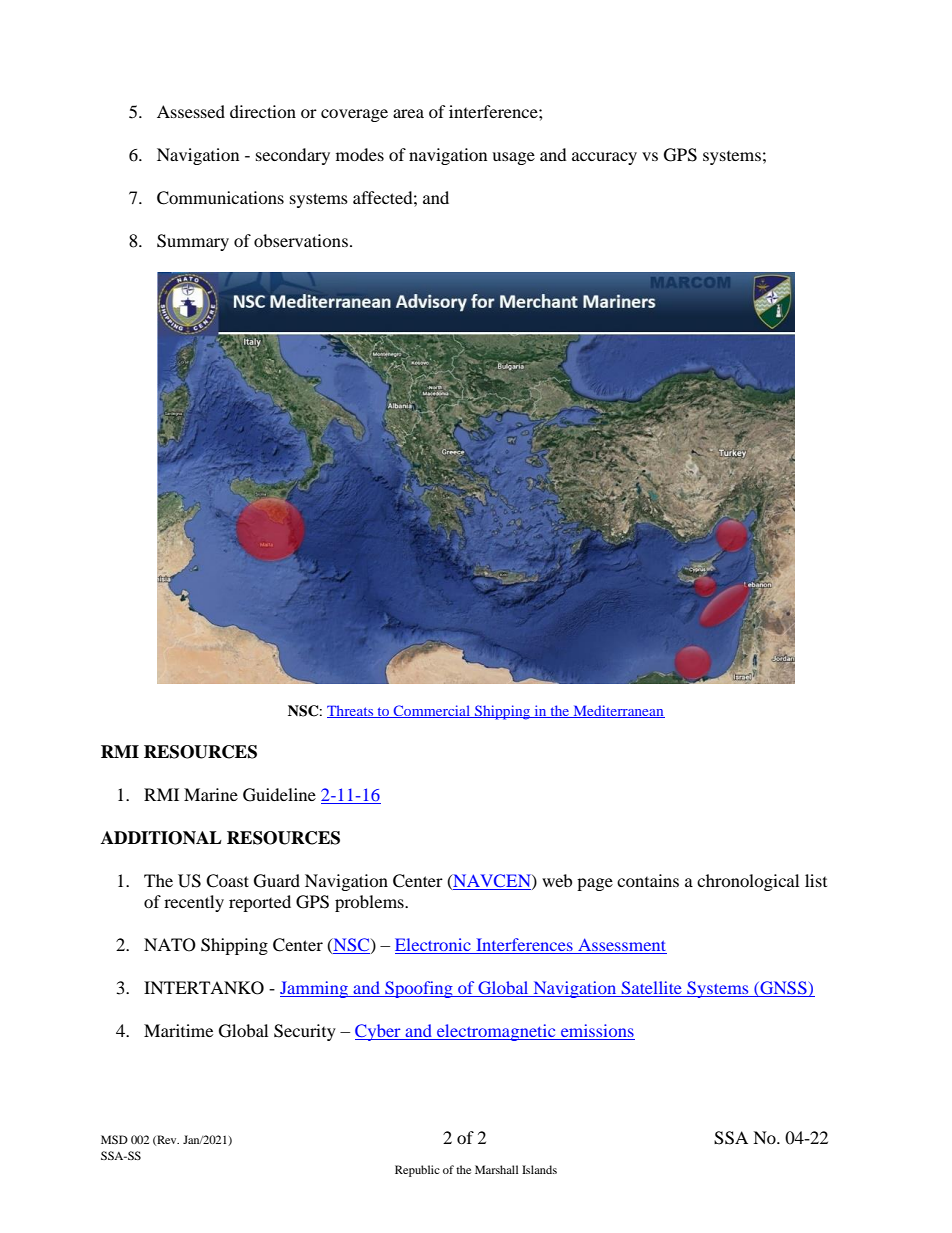 This document has width=952, height=1233. Describe the element at coordinates (434, 946) in the document. I see `Electronic` at that location.
